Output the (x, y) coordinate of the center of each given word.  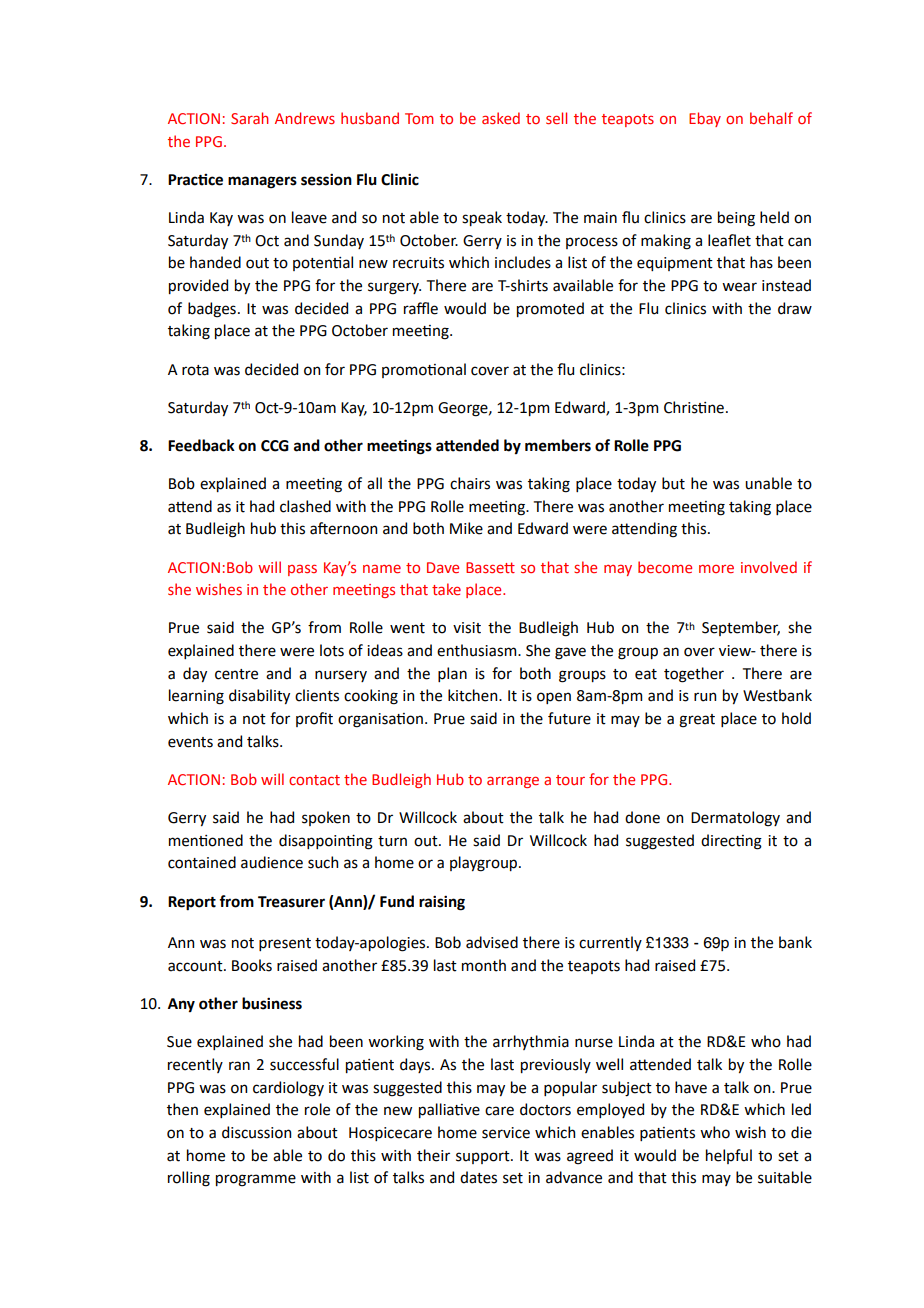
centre (236, 674)
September (741, 628)
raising (442, 903)
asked (501, 118)
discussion (256, 1132)
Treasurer (291, 902)
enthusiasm (478, 650)
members (558, 445)
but (673, 483)
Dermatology (735, 819)
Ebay (705, 119)
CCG (275, 446)
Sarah (249, 118)
